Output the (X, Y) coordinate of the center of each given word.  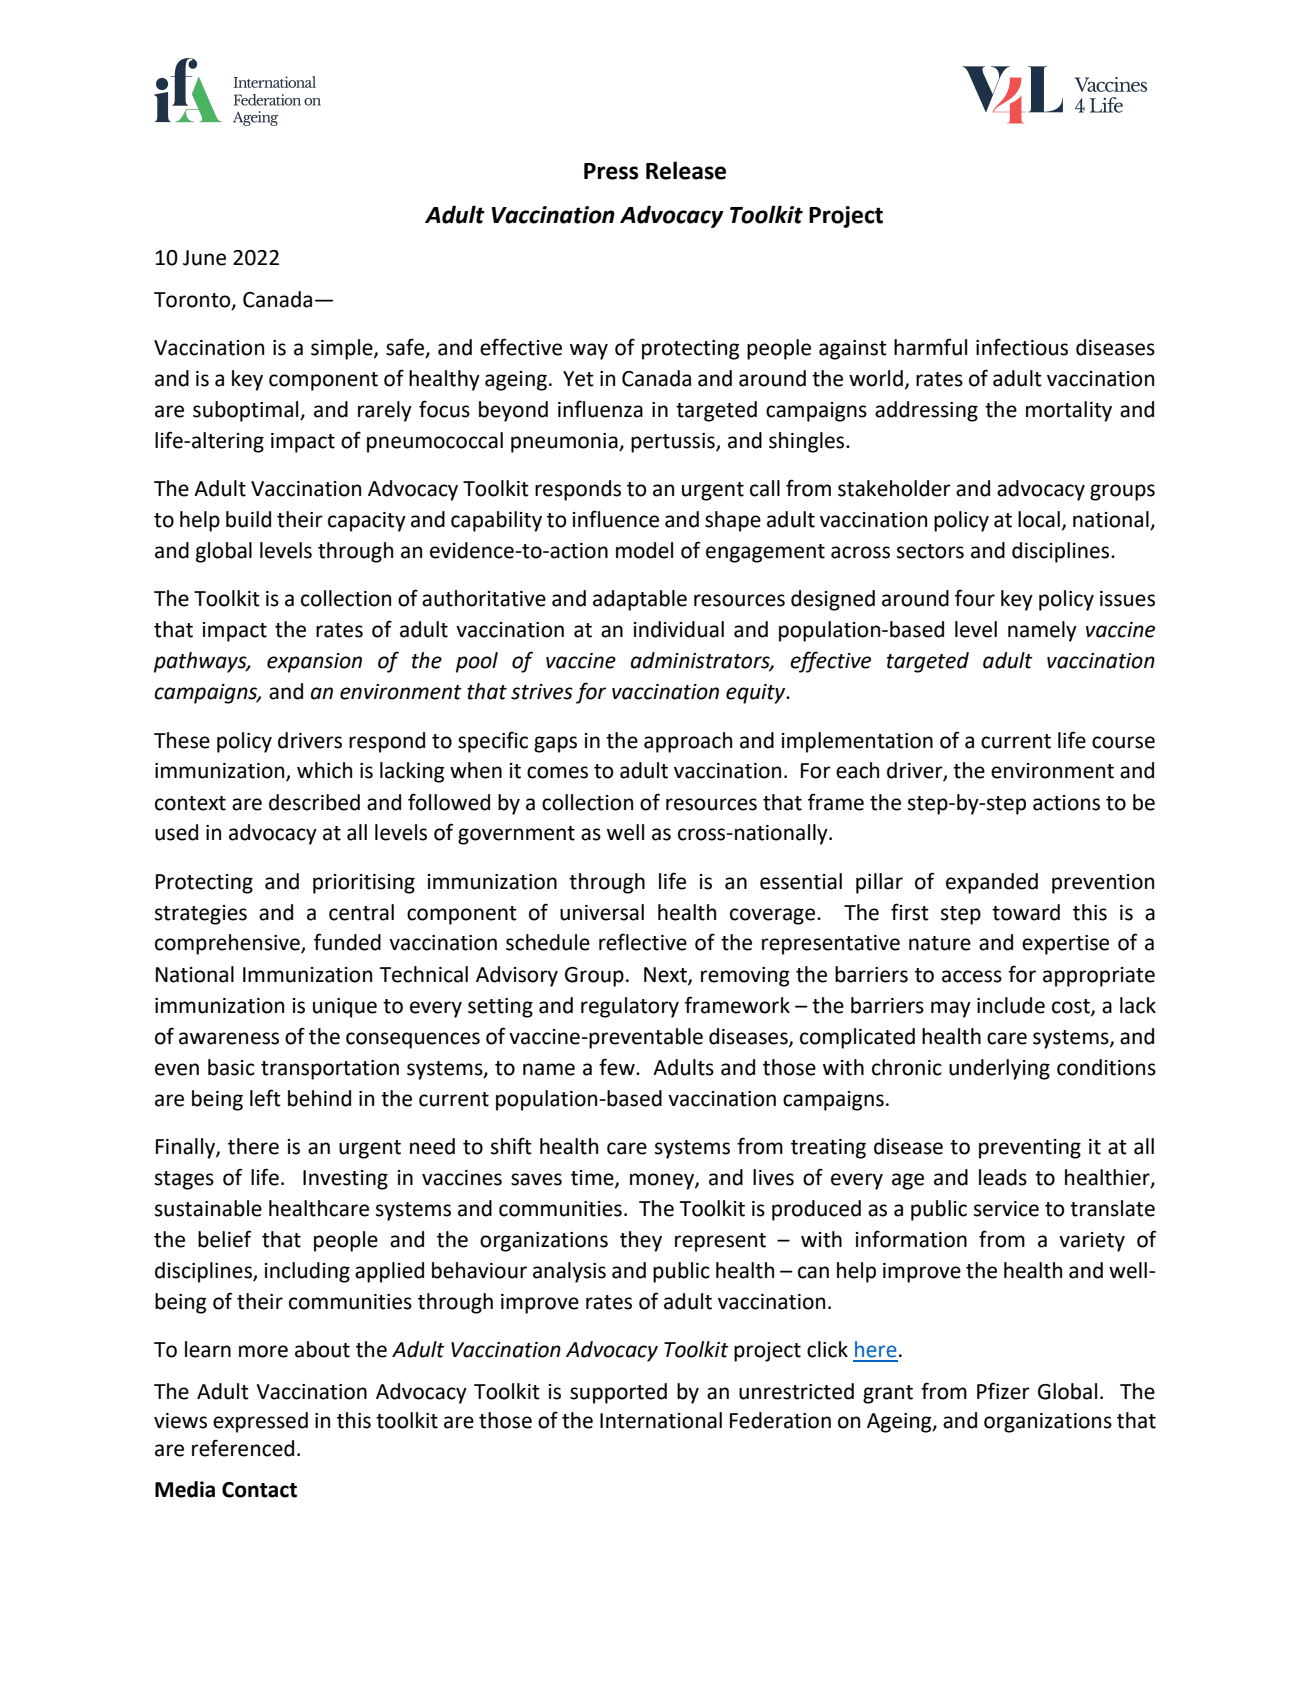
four (975, 598)
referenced (243, 1448)
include (1011, 1005)
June (204, 258)
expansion (314, 663)
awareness (229, 1038)
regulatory (630, 1007)
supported (618, 1393)
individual (679, 629)
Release (686, 170)
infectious (1022, 347)
